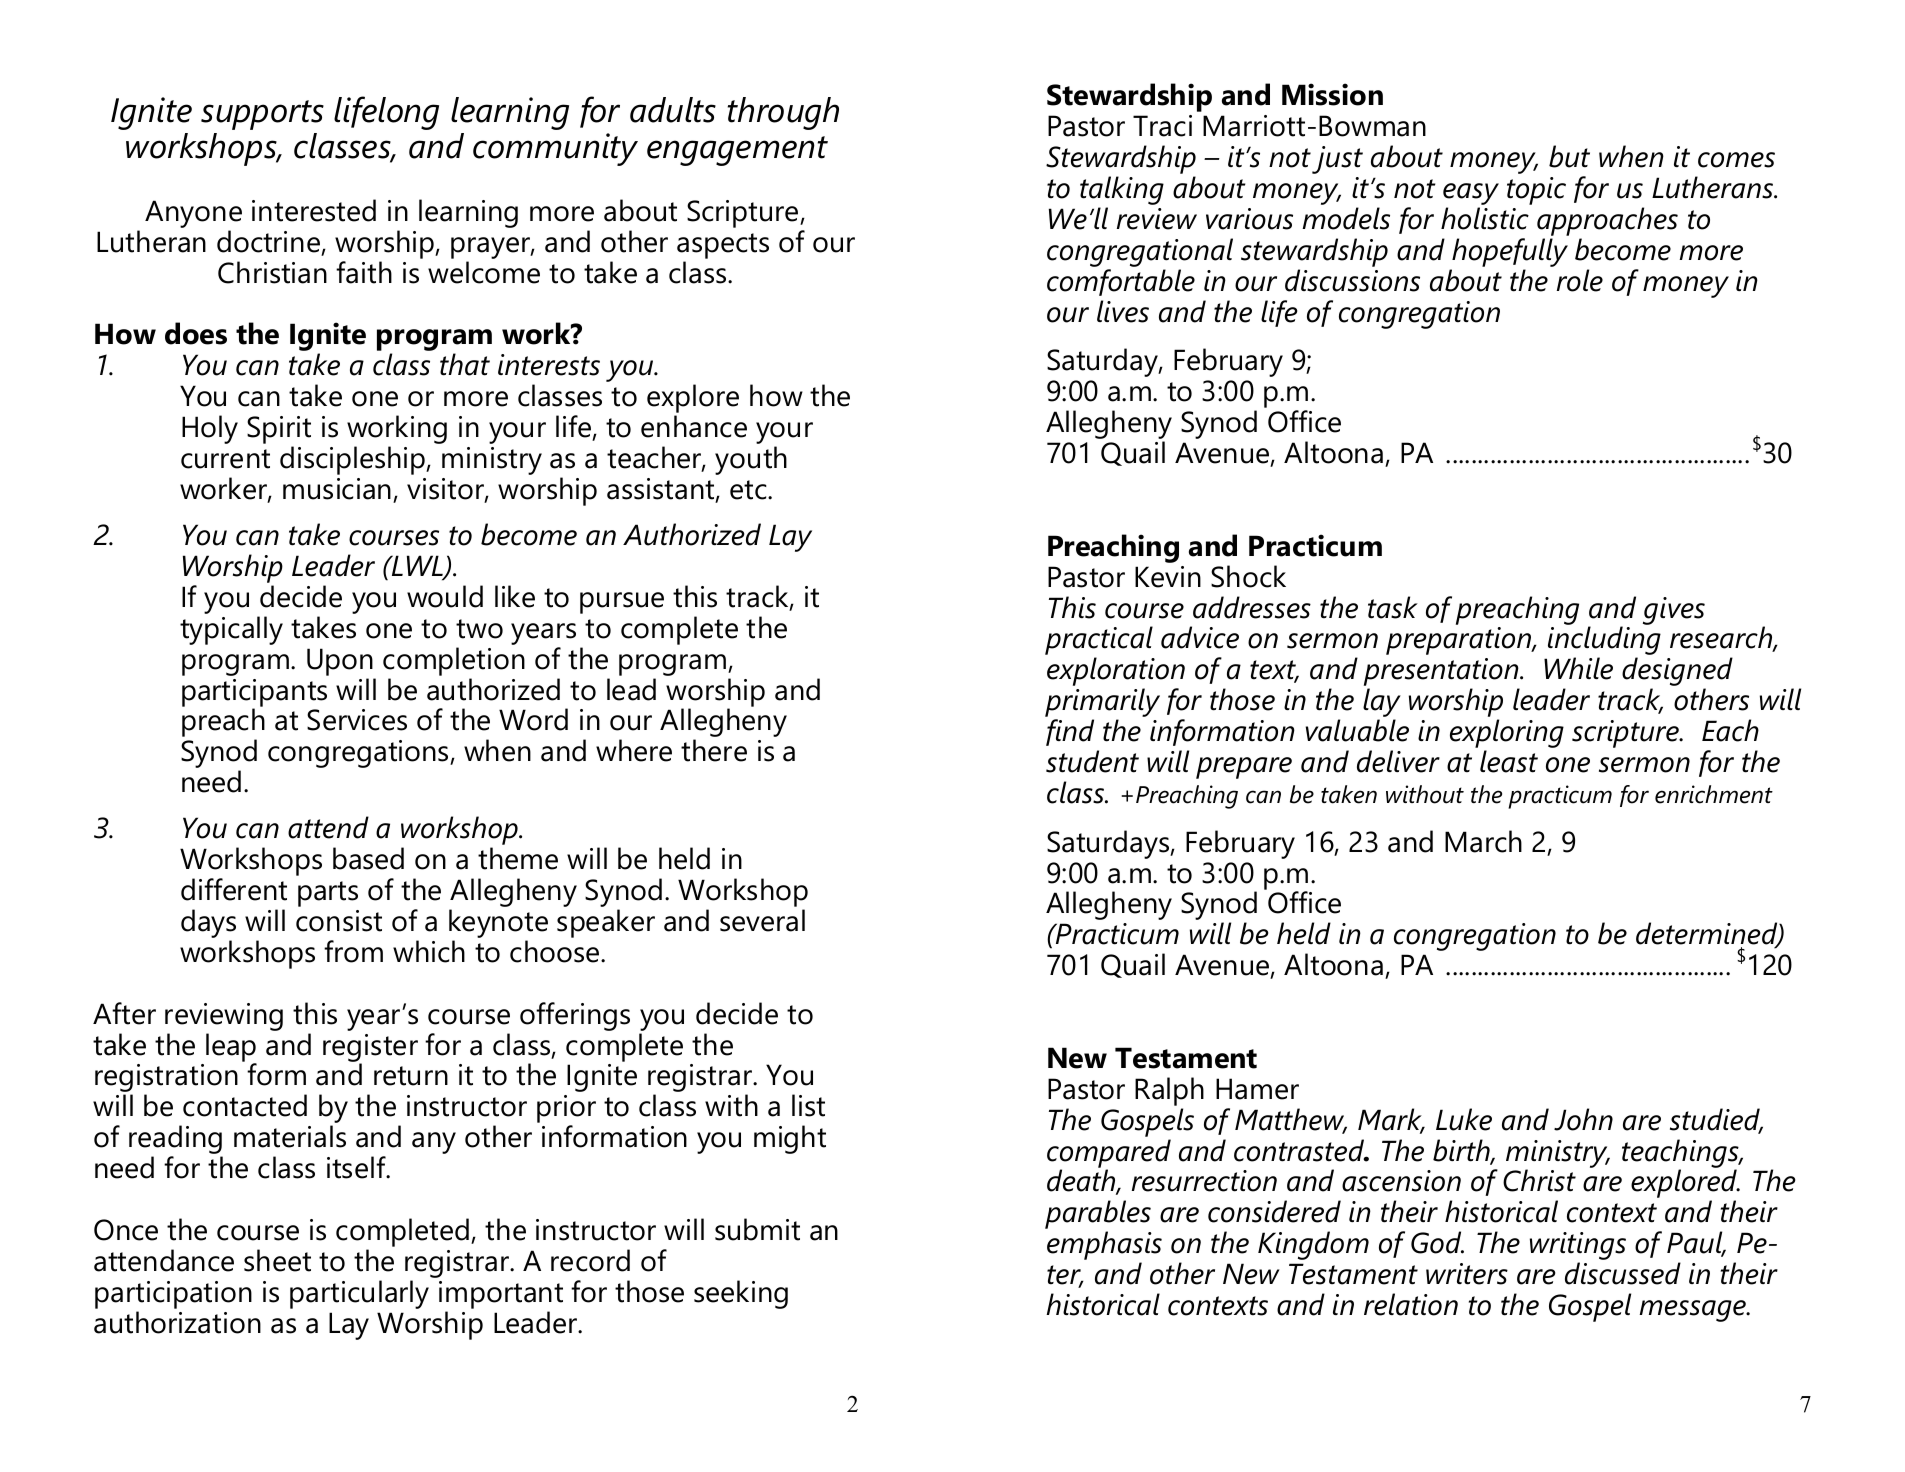 This screenshot has width=1905, height=1472. Describe the element at coordinates (1507, 735) in the screenshot. I see `exploring` at that location.
